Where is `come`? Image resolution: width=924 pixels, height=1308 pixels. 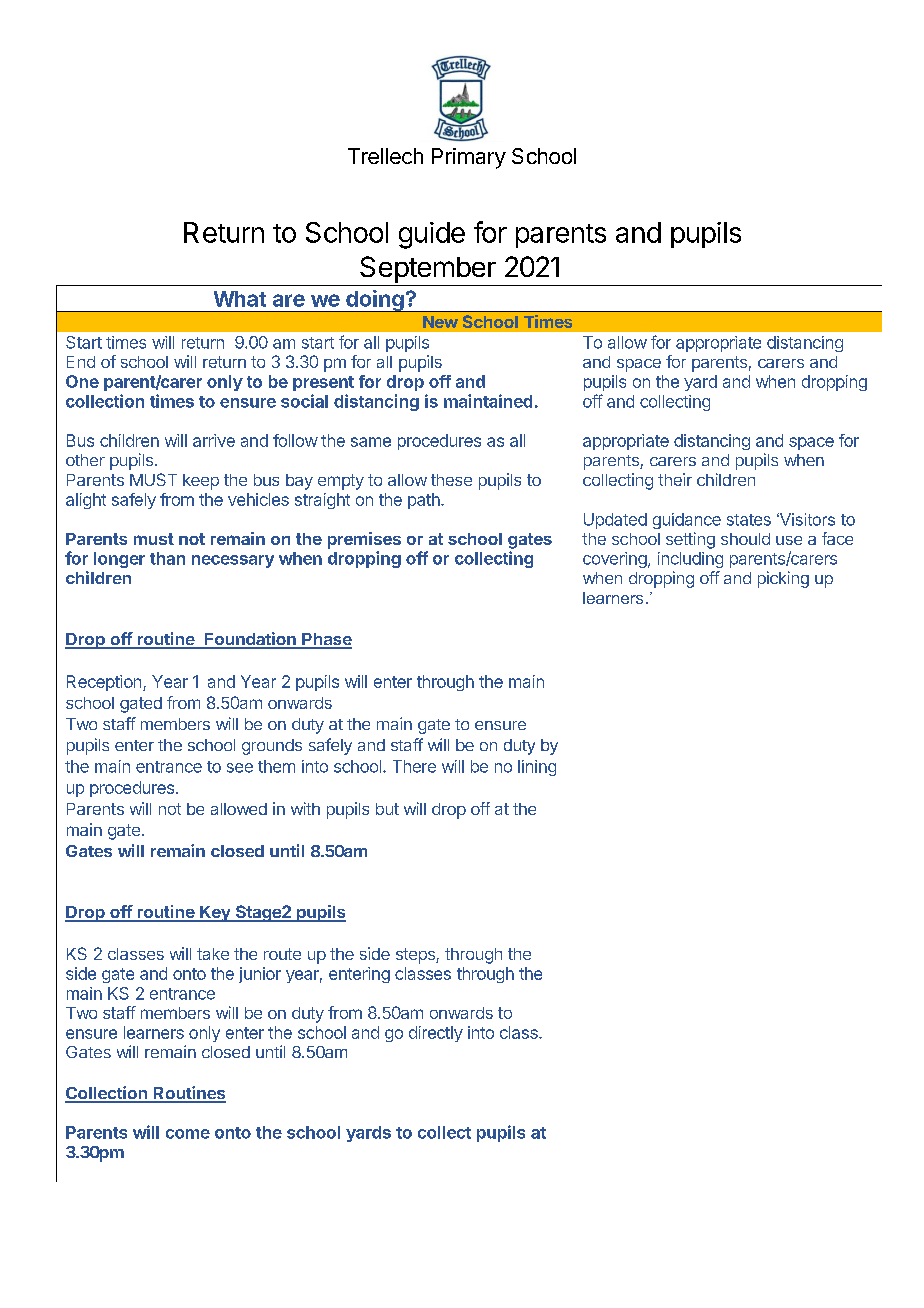
come is located at coordinates (188, 1134).
